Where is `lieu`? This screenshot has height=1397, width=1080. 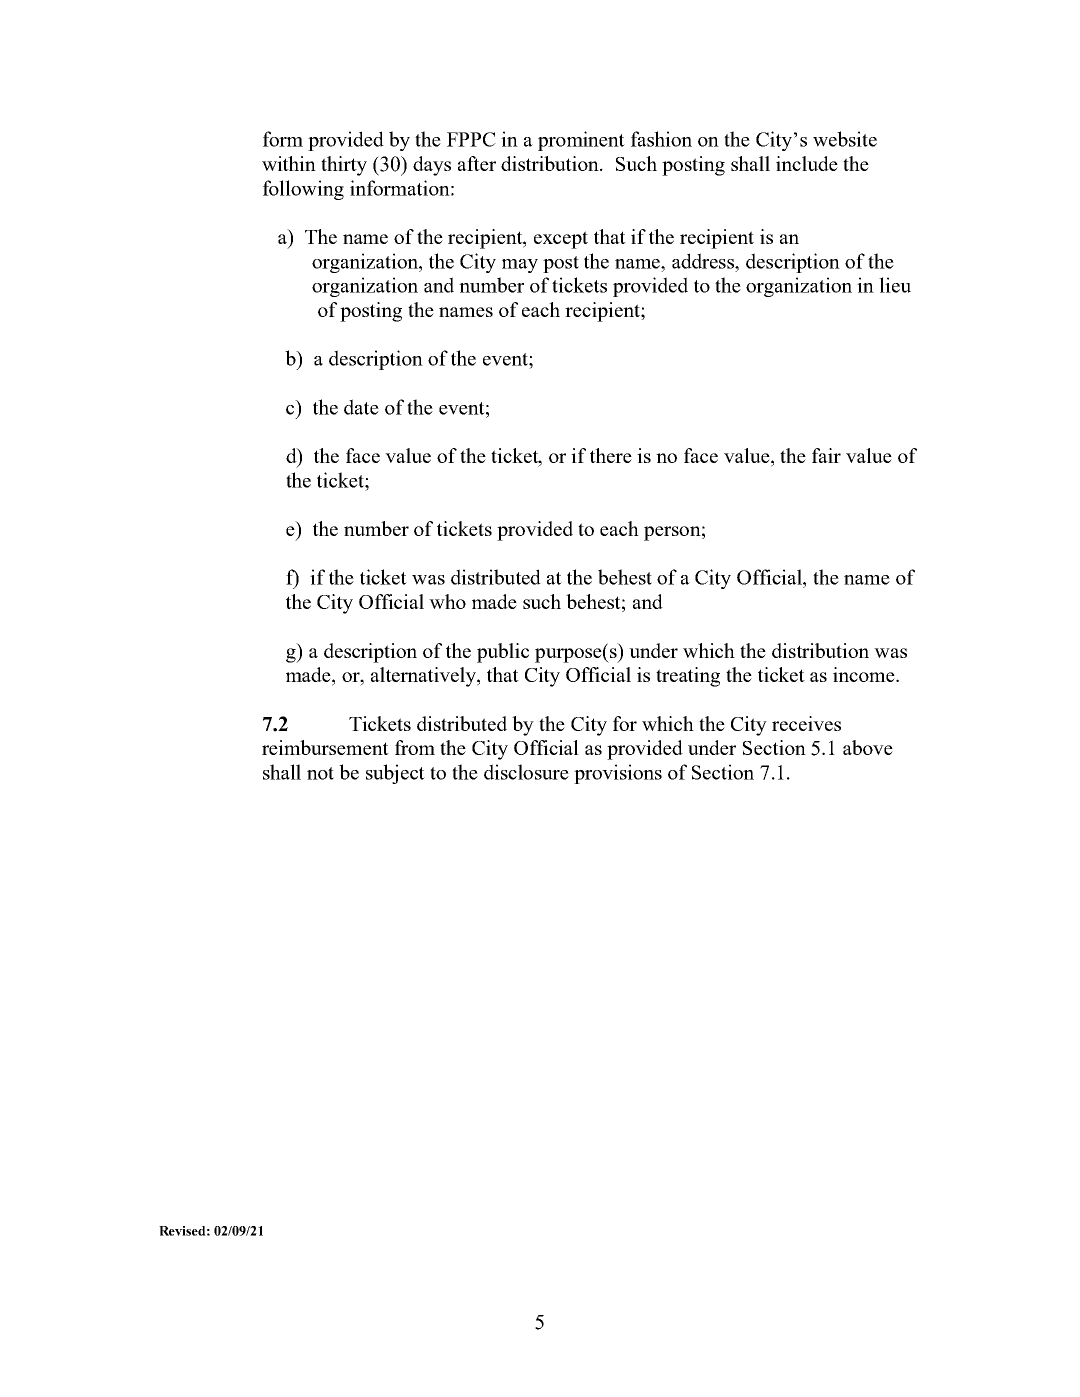
lieu is located at coordinates (895, 285).
